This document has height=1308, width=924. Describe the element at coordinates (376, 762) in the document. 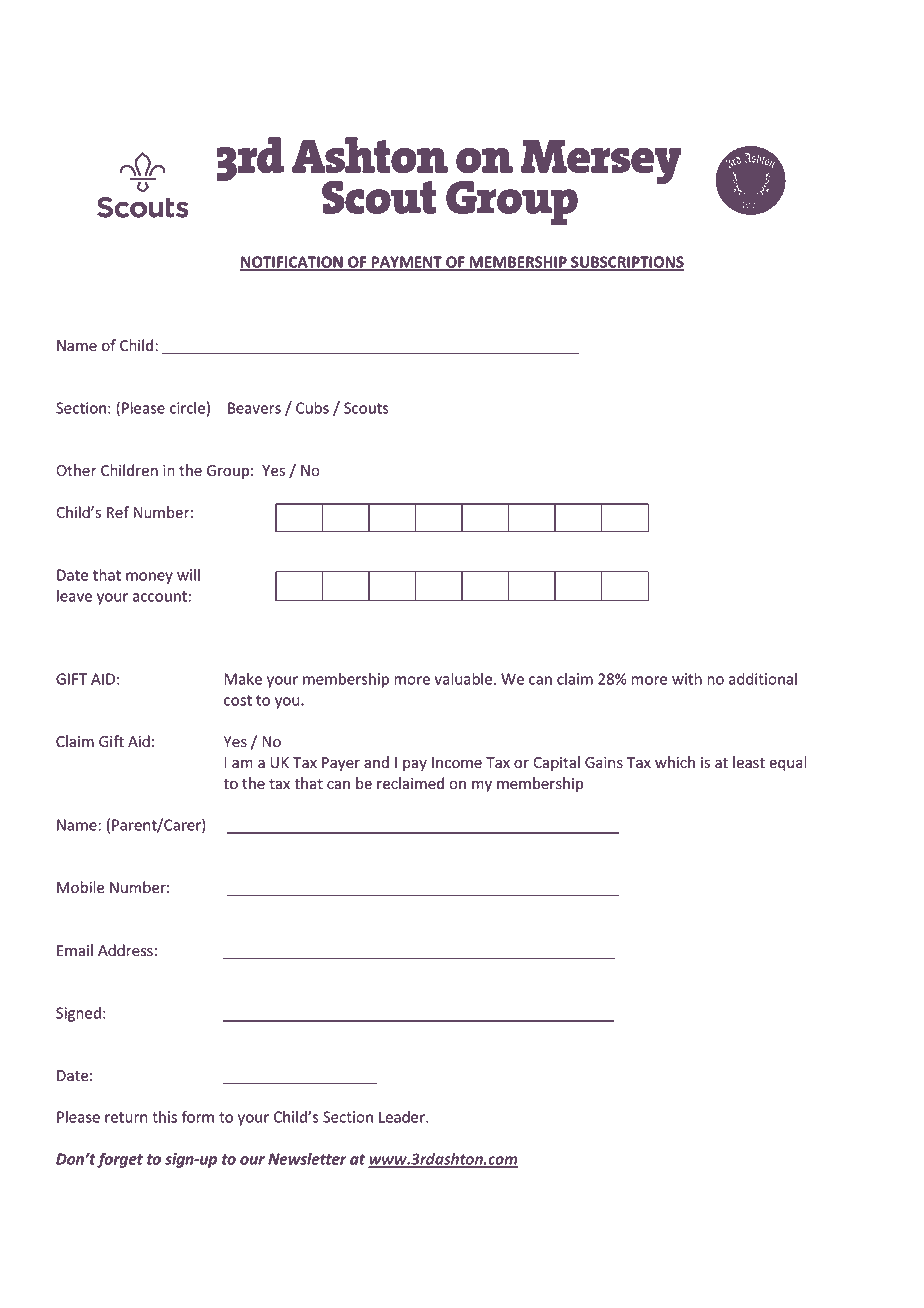

I see `and` at that location.
